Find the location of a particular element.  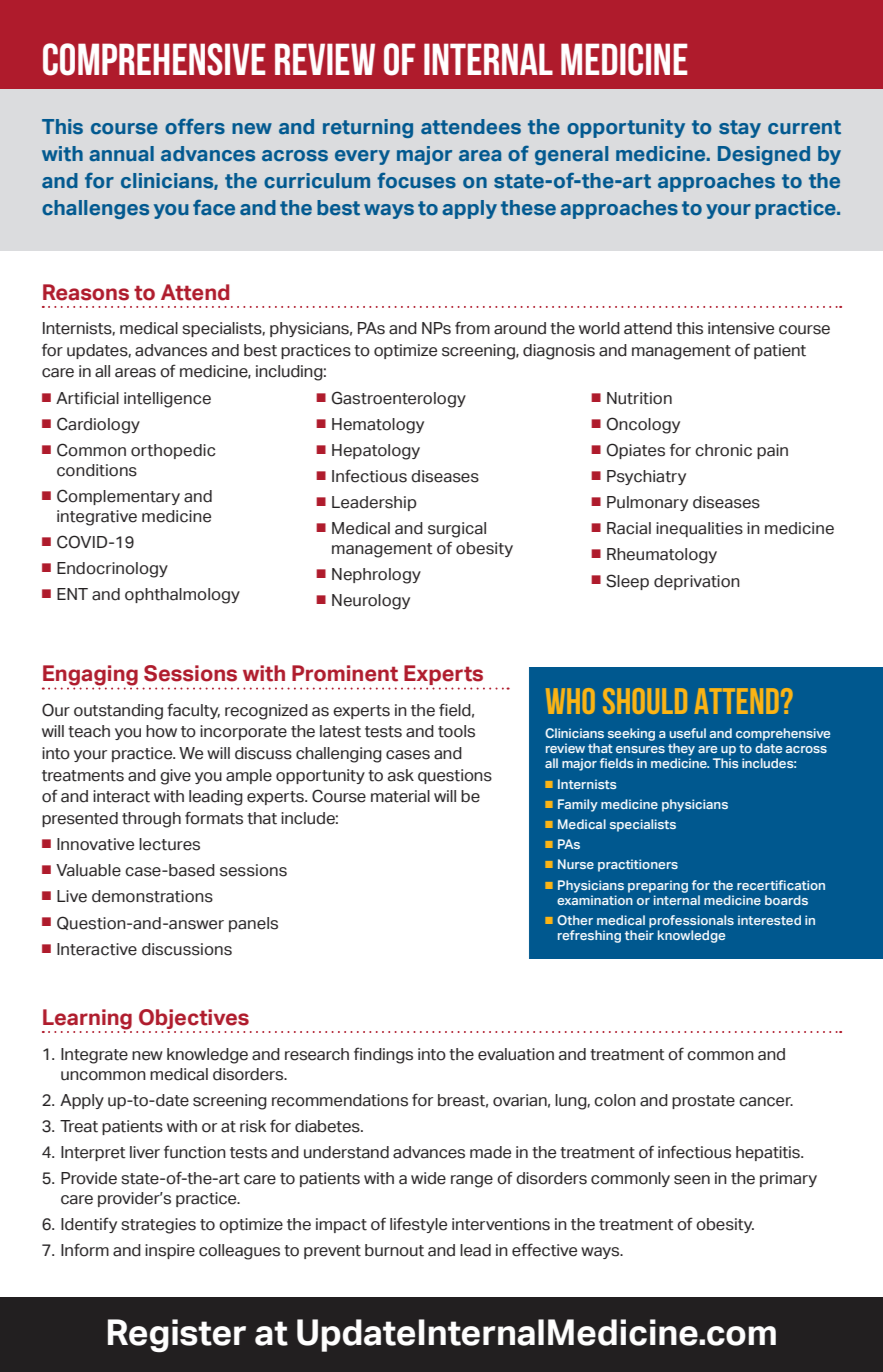

stay is located at coordinates (740, 129).
